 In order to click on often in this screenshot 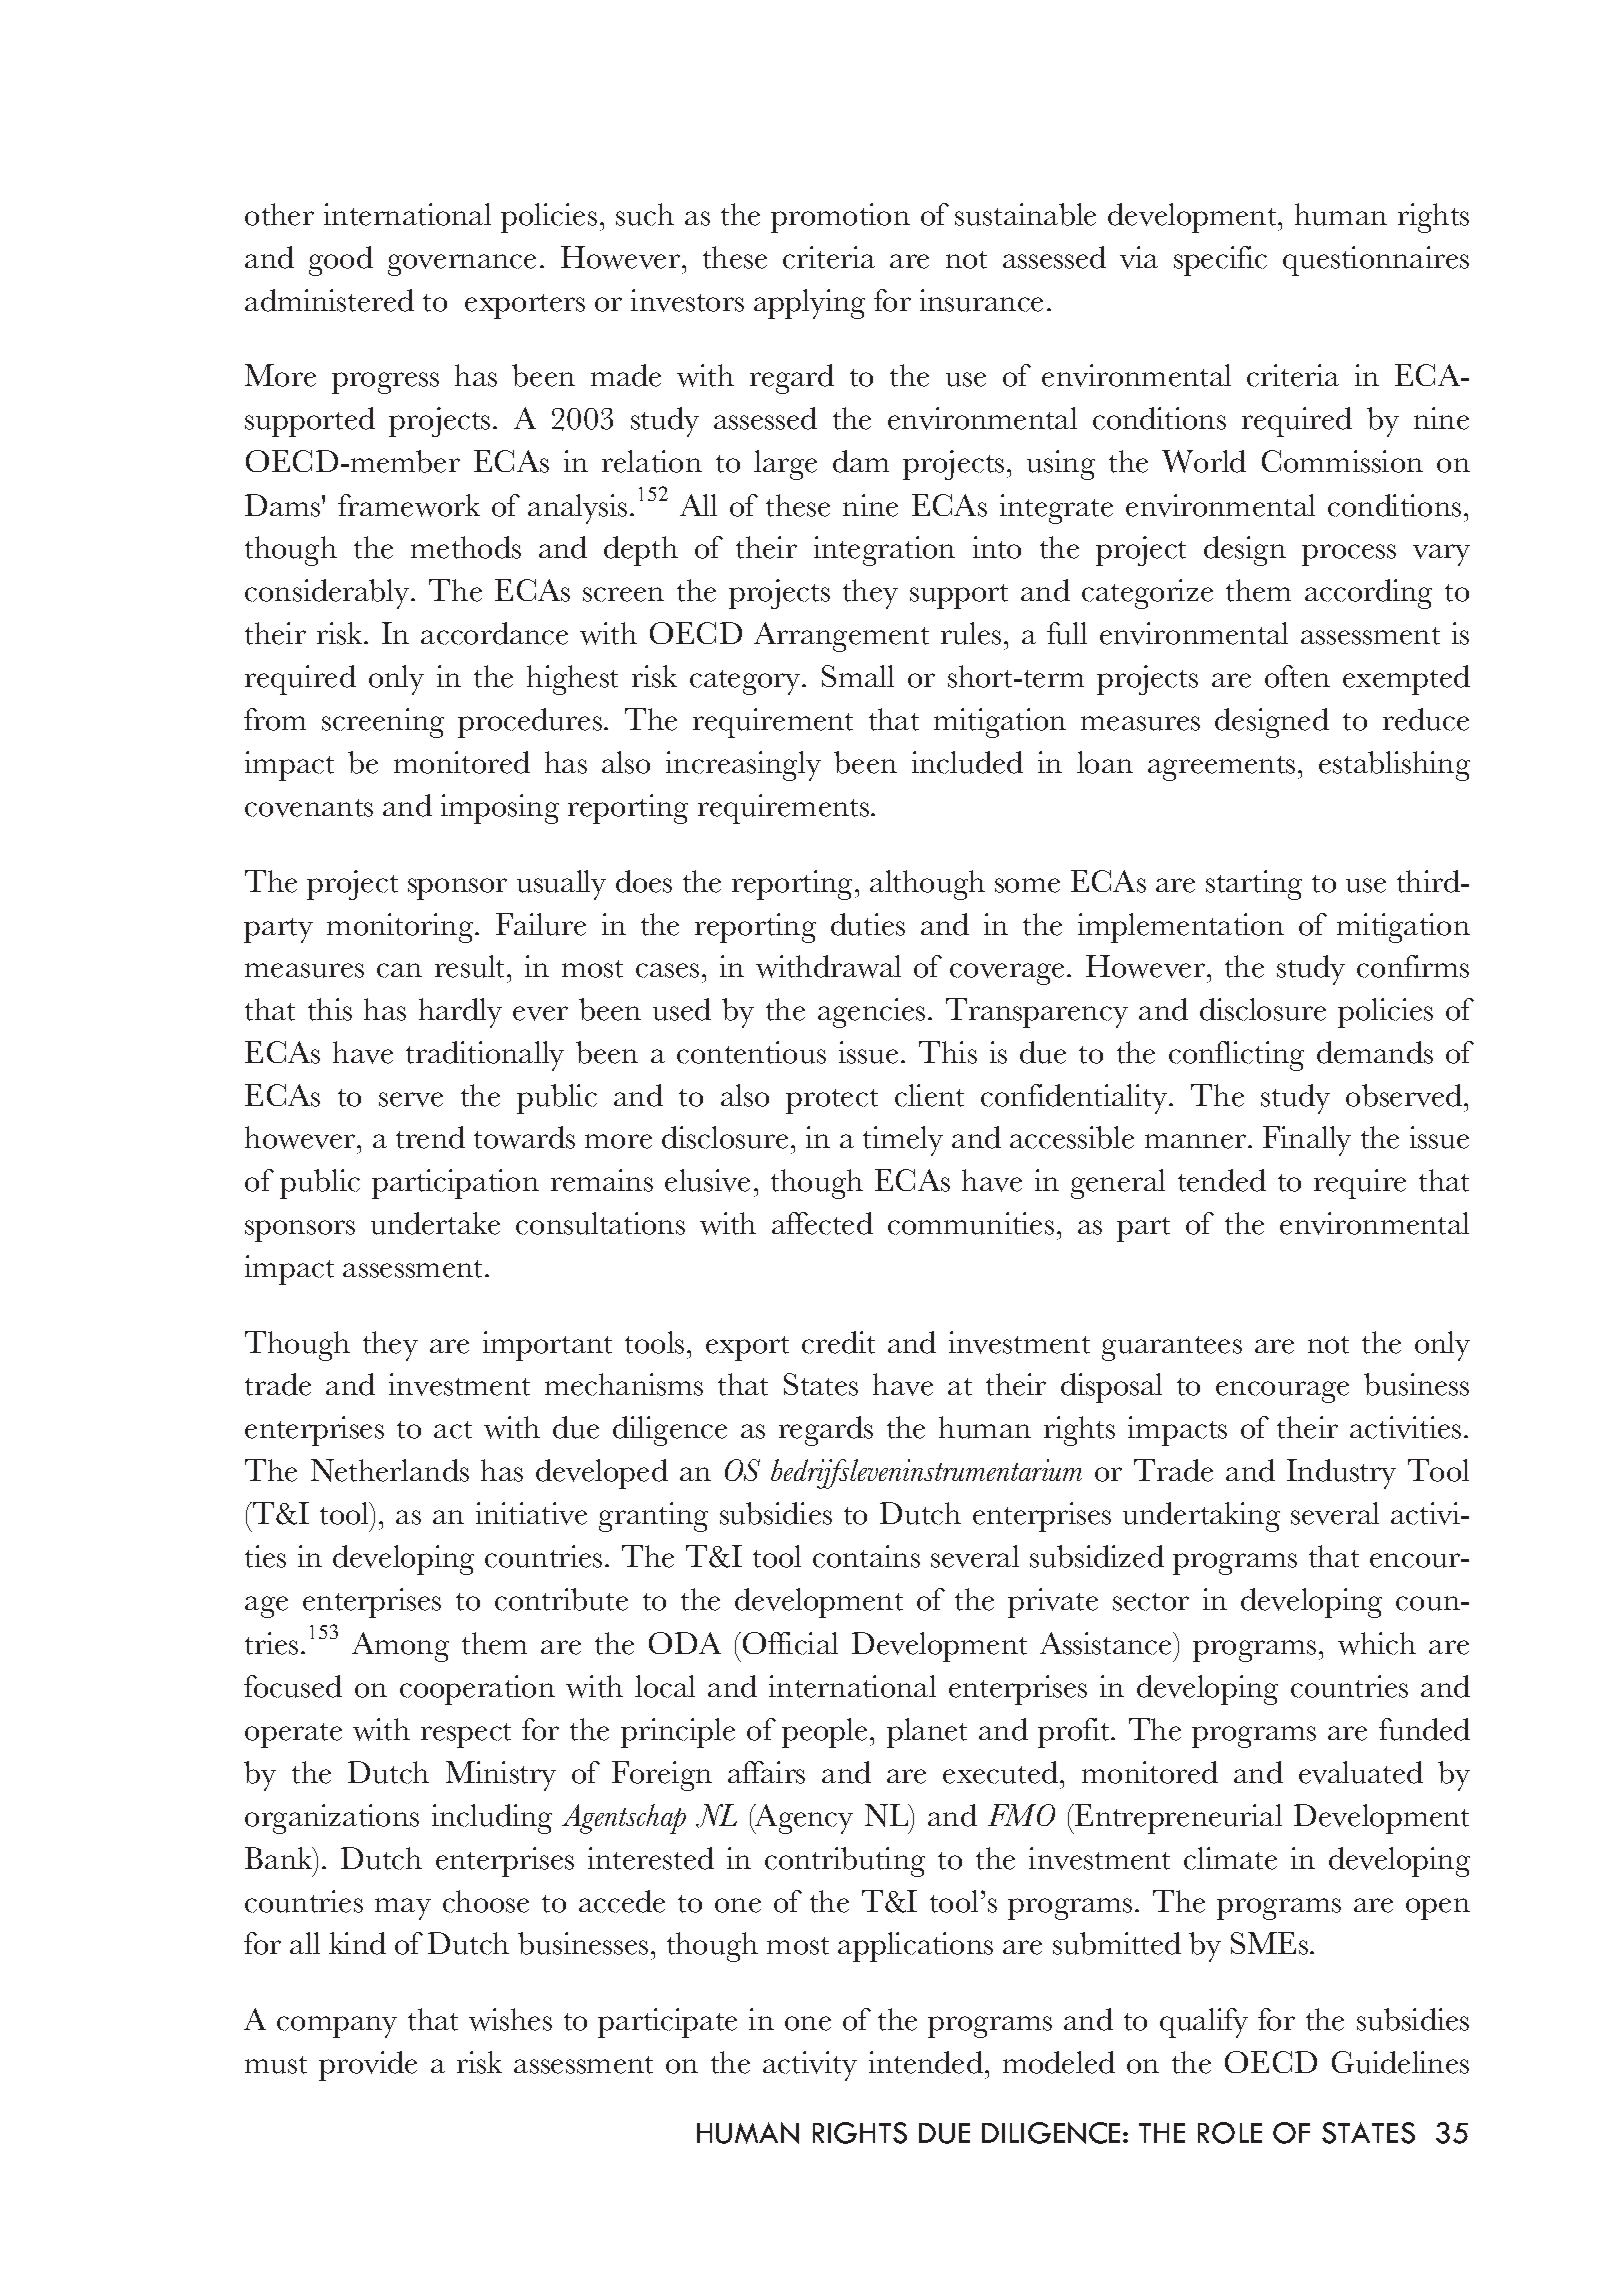, I will do `click(1297, 676)`.
